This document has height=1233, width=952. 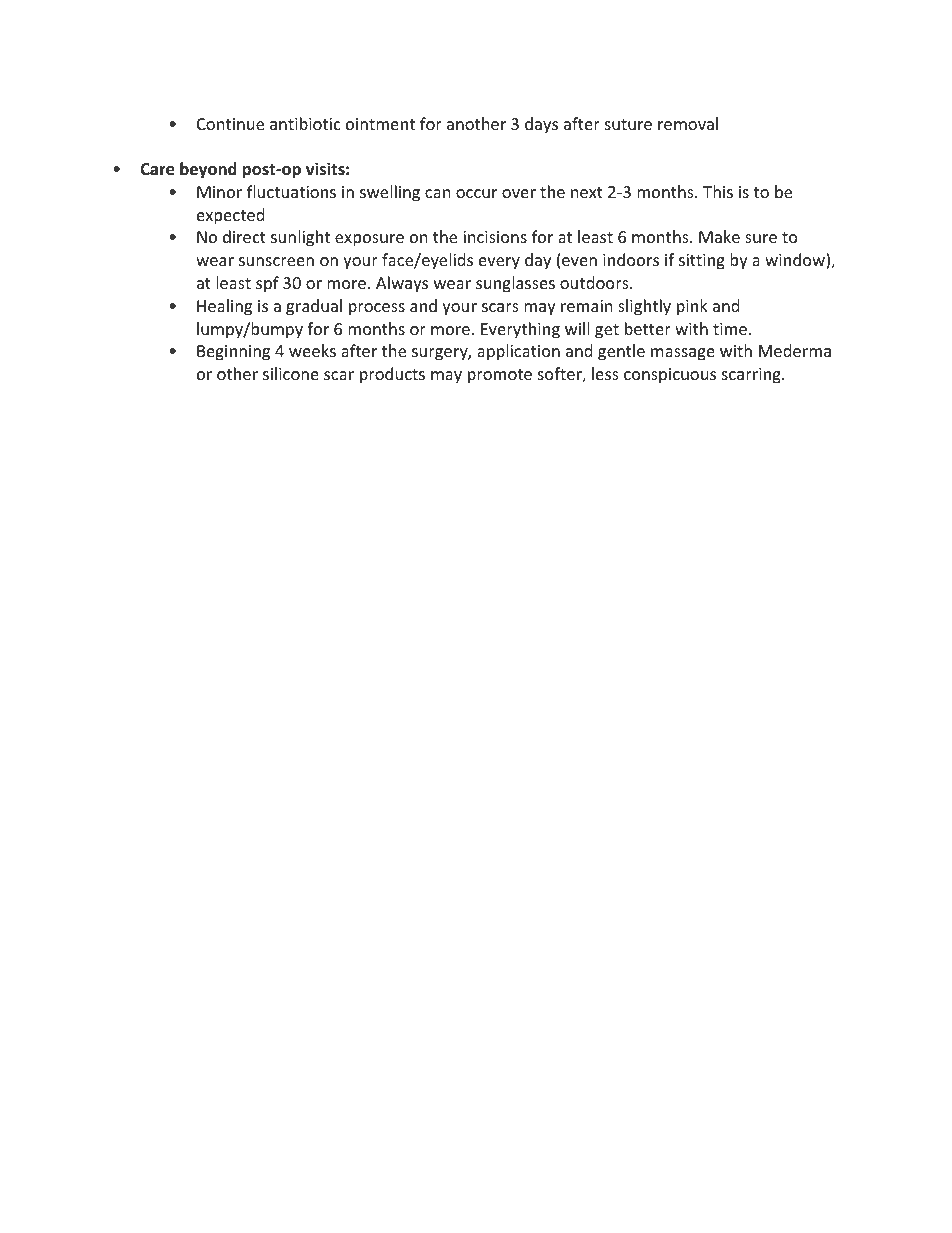 I want to click on Continue, so click(x=230, y=124).
